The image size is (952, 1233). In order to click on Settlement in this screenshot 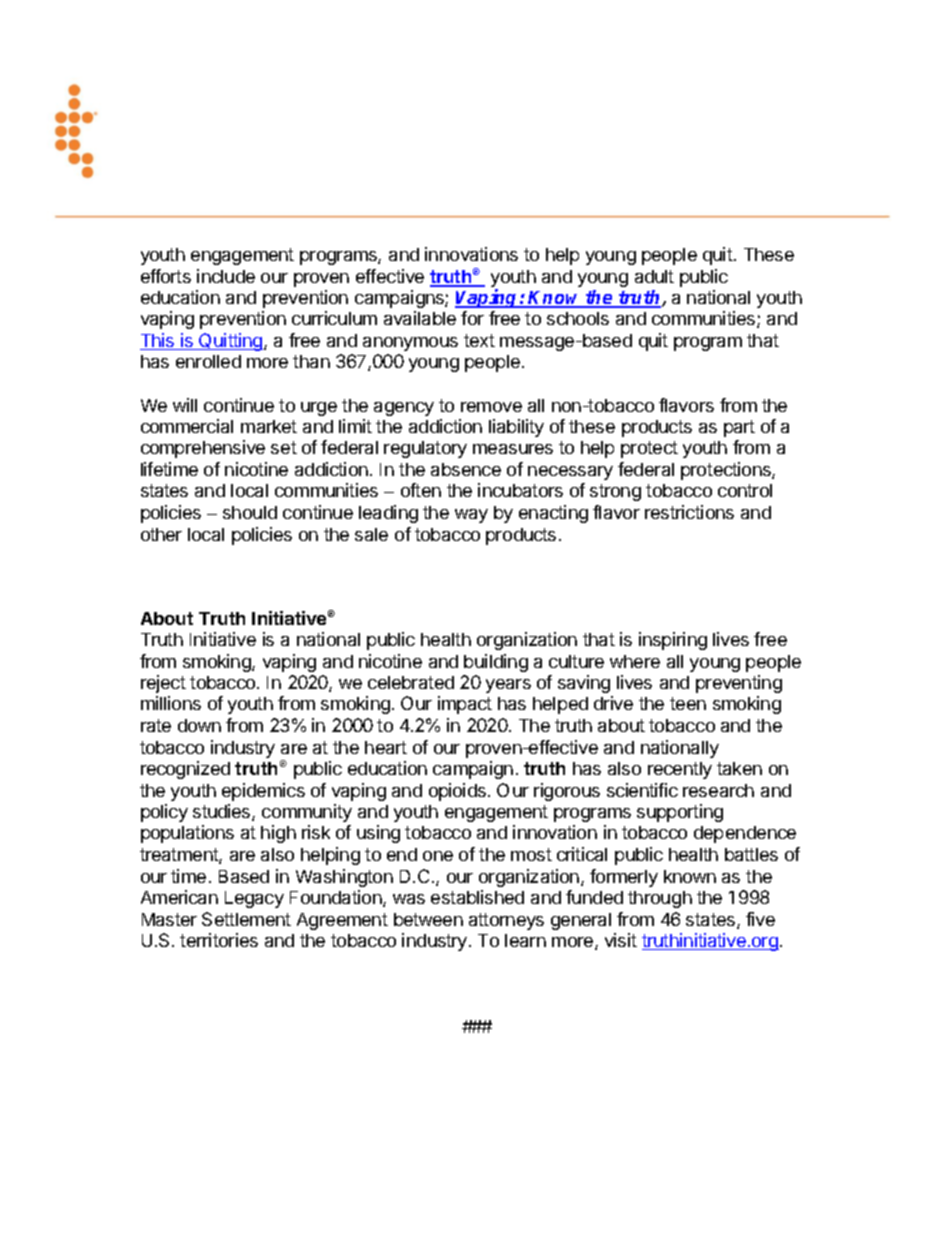, I will do `click(246, 919)`.
